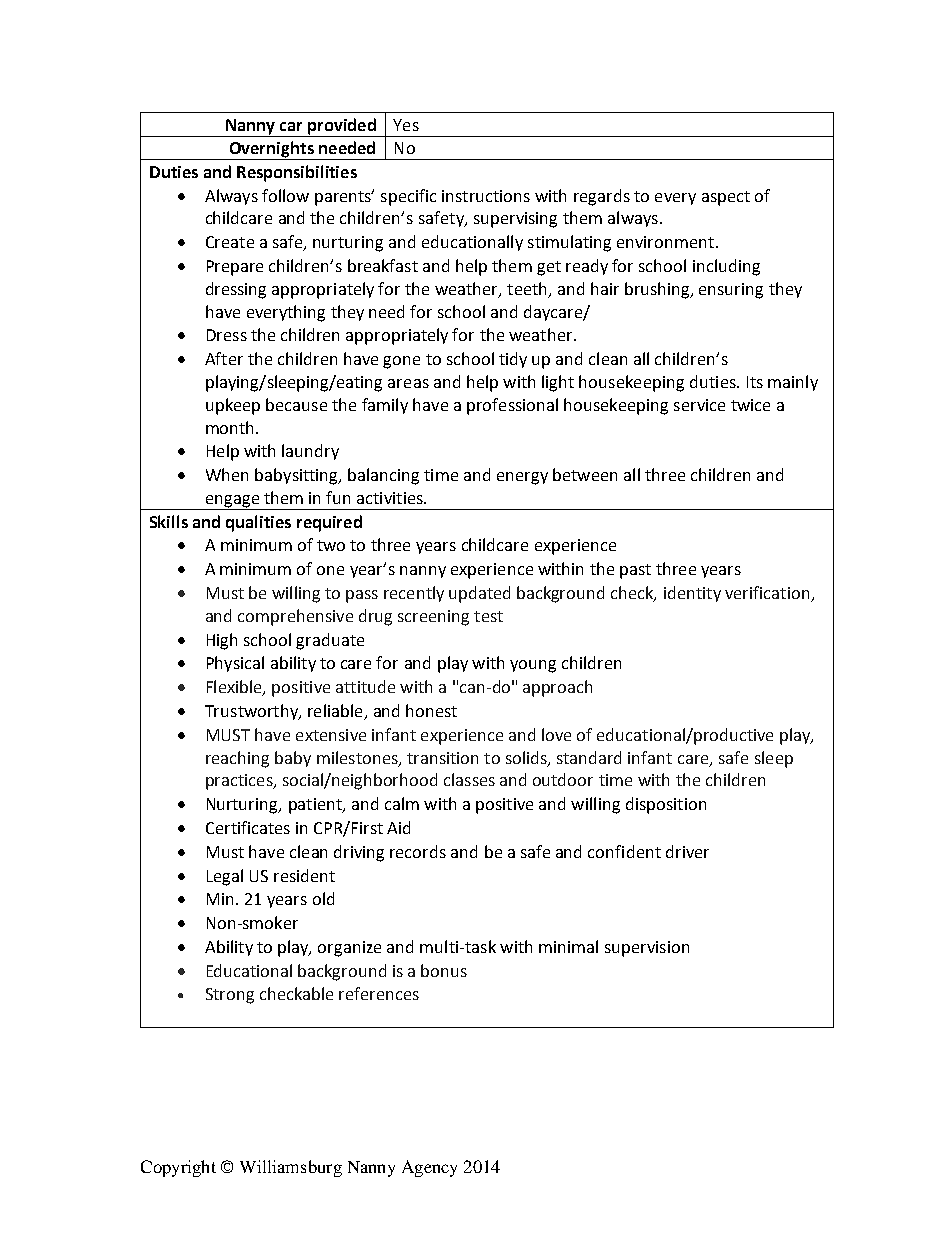 The height and width of the screenshot is (1233, 952). Describe the element at coordinates (486, 196) in the screenshot. I see `instructions` at that location.
